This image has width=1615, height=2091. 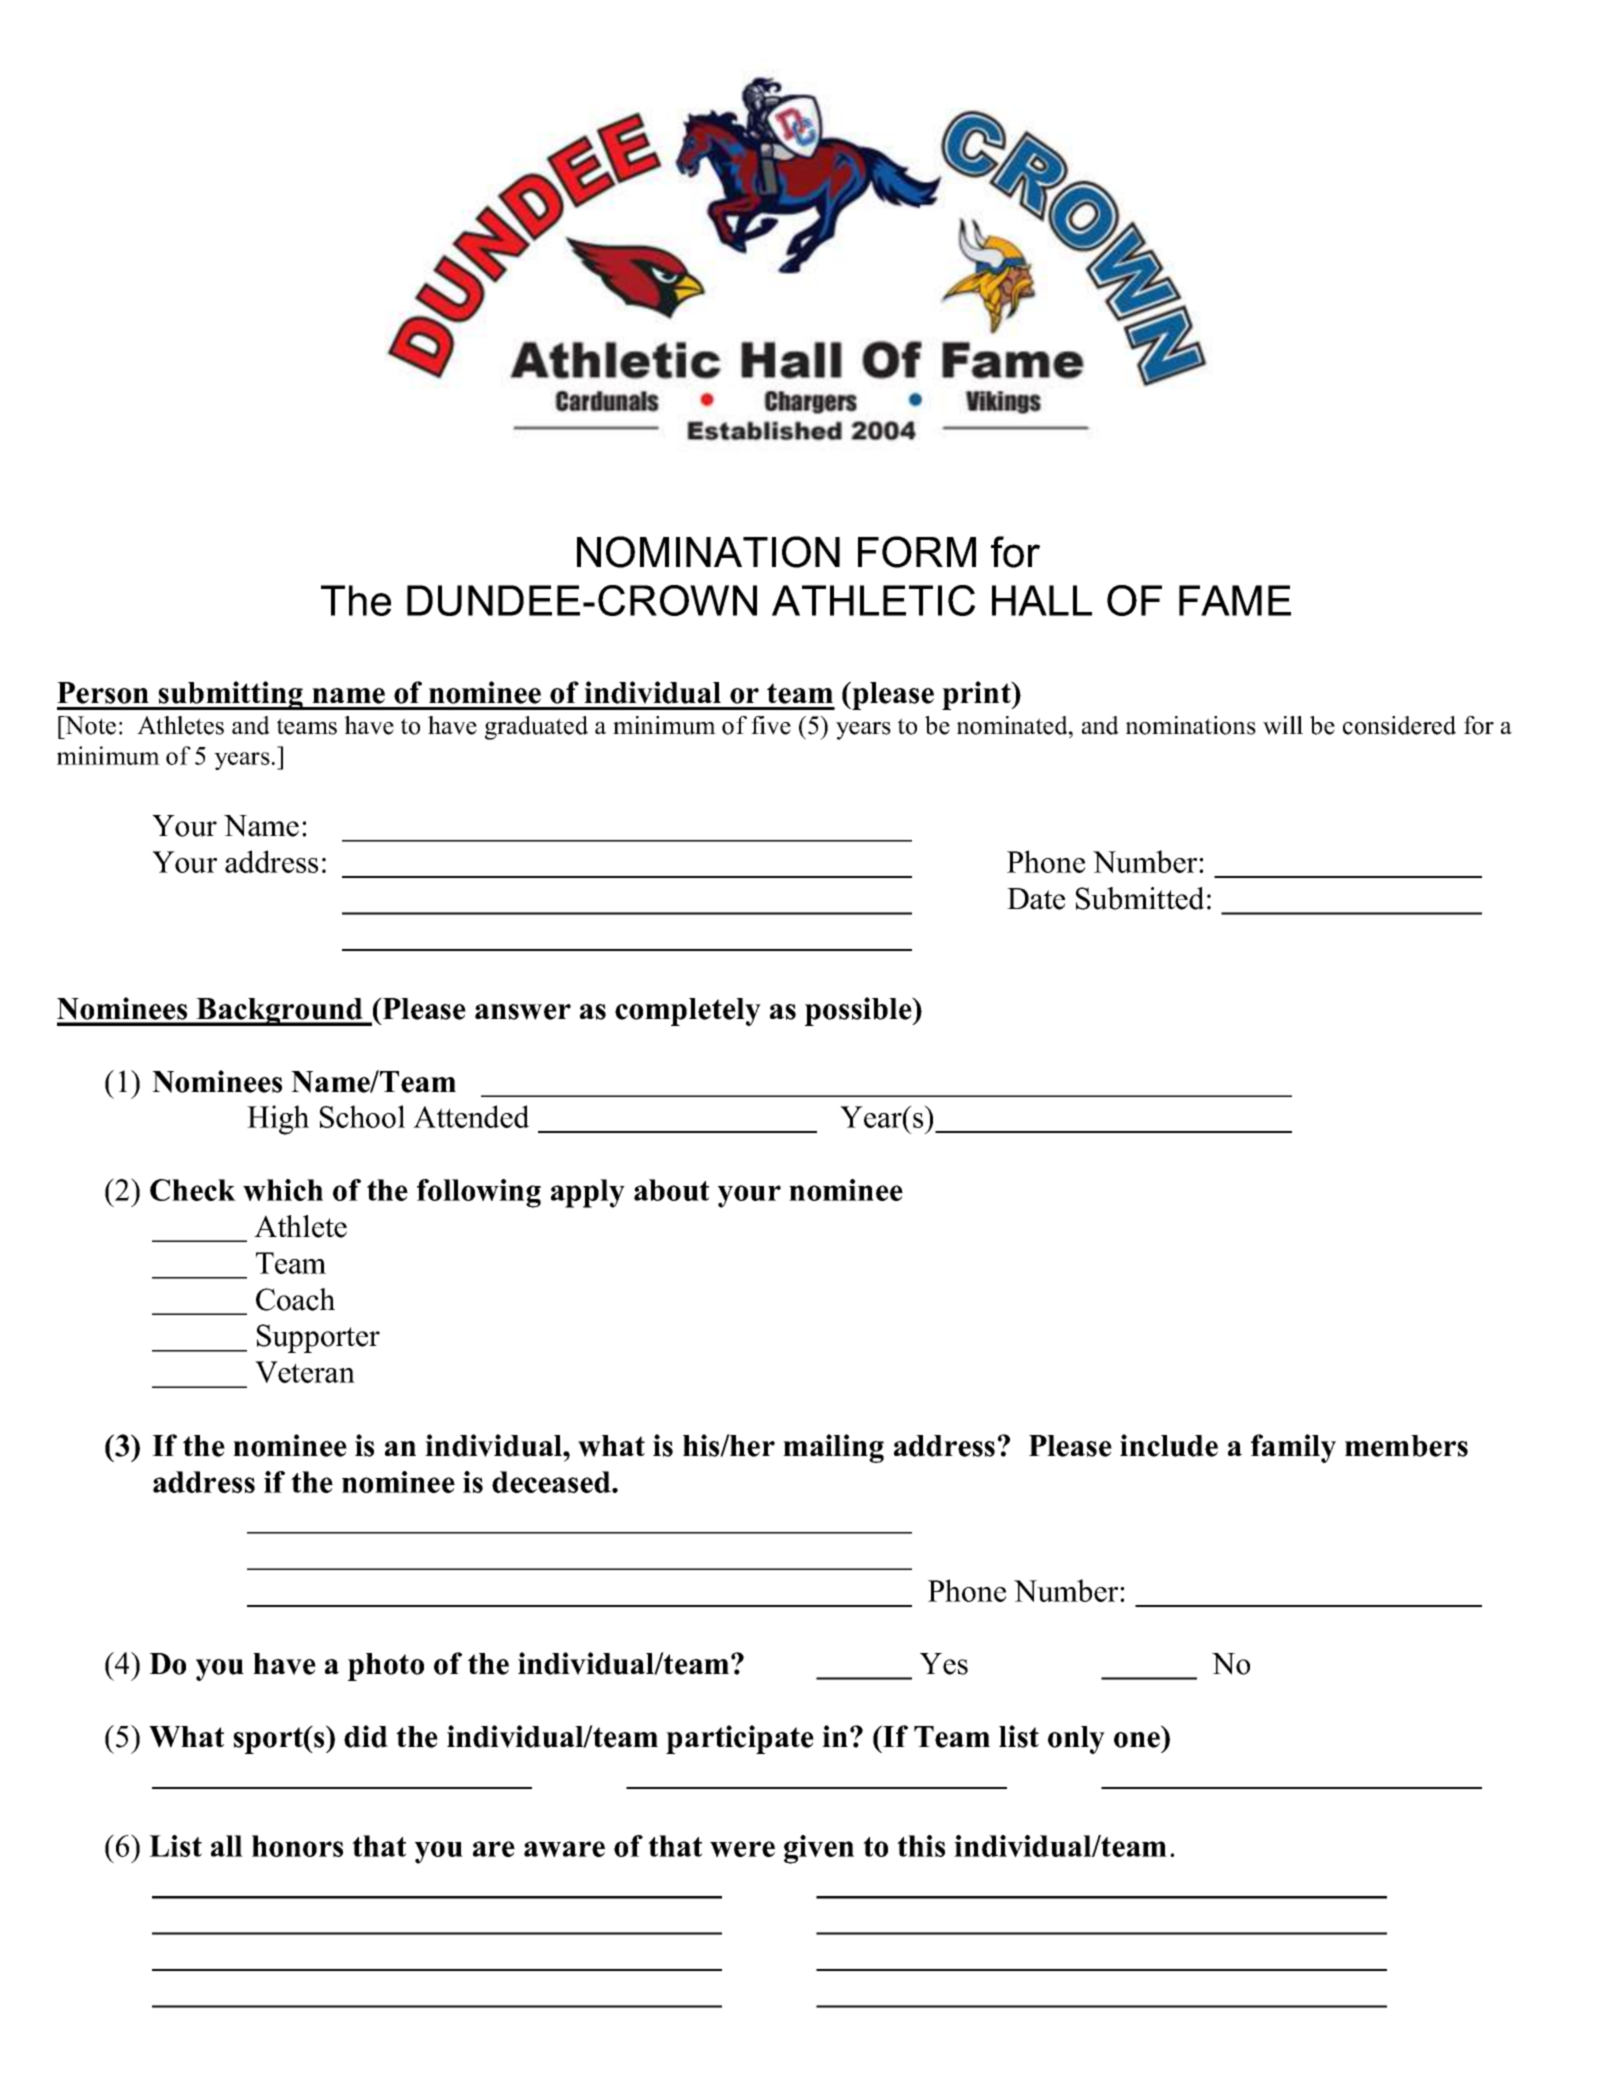 What do you see at coordinates (1235, 600) in the image?
I see `FAME` at bounding box center [1235, 600].
